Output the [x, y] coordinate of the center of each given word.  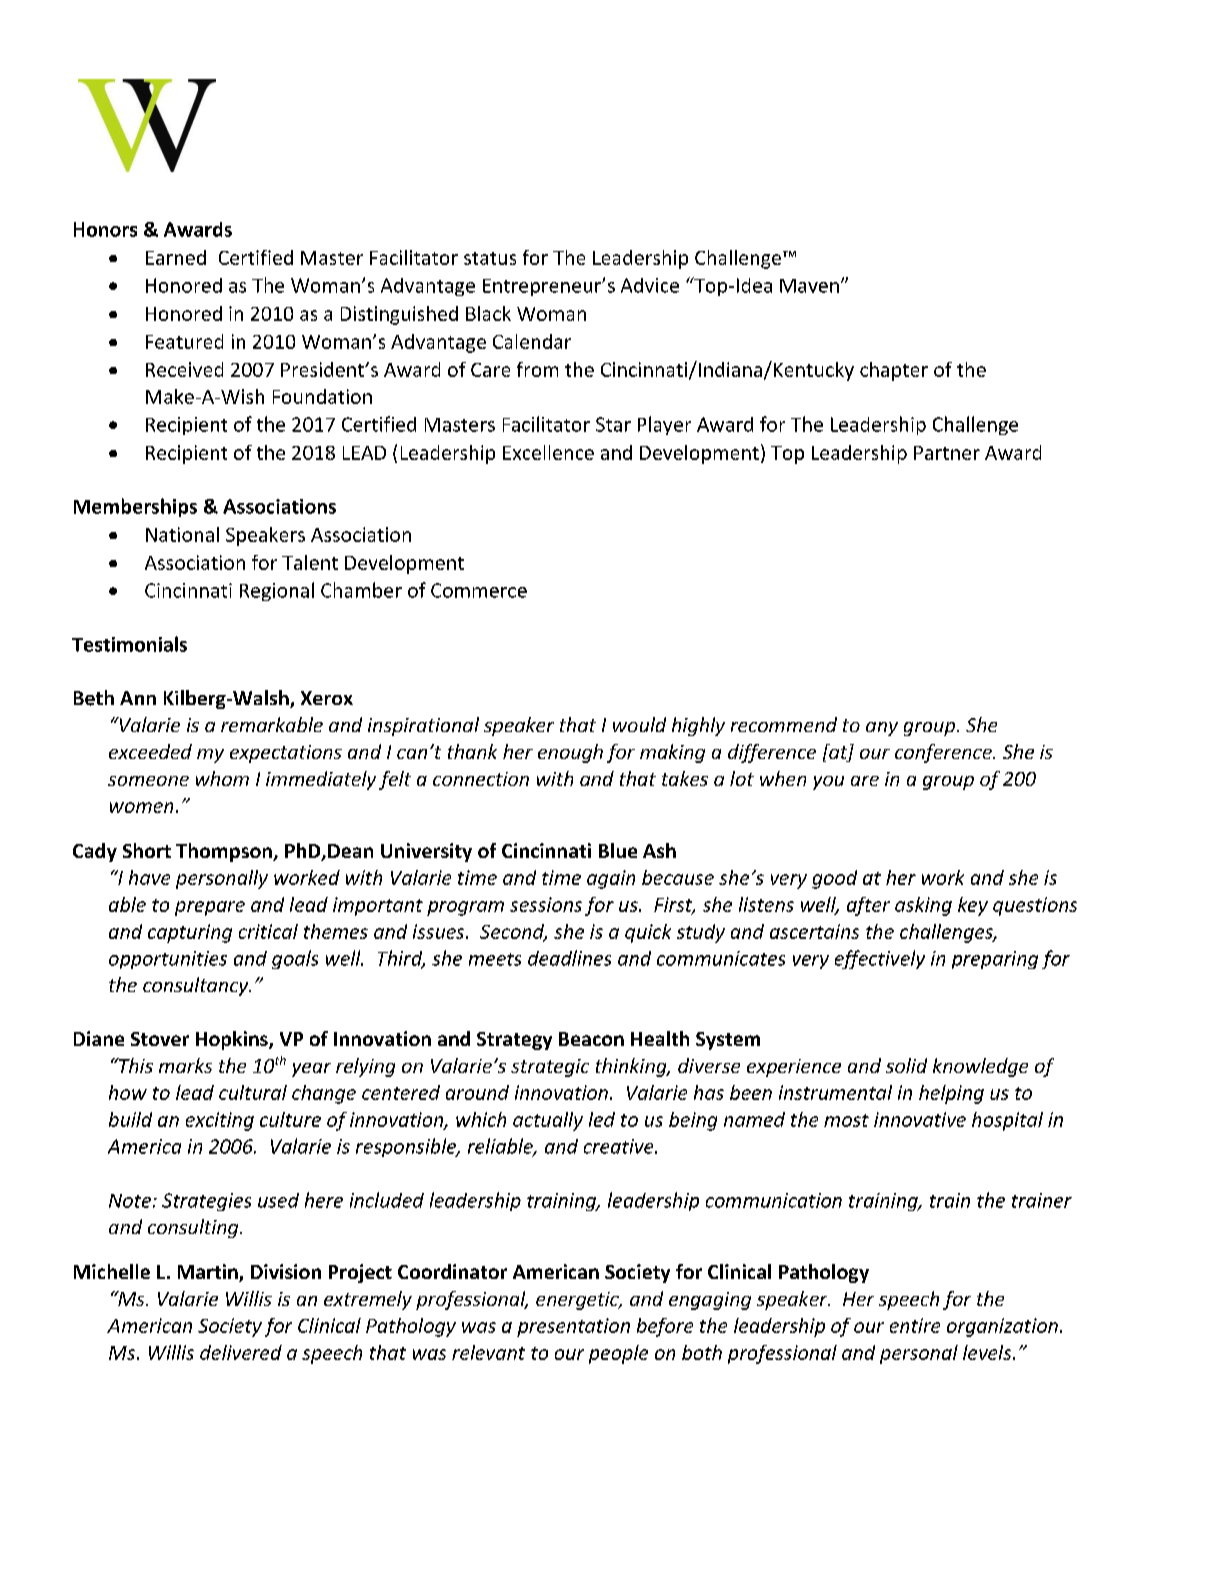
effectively [880, 959]
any [882, 729]
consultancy [197, 986]
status [490, 258]
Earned [176, 257]
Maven [809, 286]
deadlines [569, 958]
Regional [277, 591]
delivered [241, 1352]
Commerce [479, 590]
